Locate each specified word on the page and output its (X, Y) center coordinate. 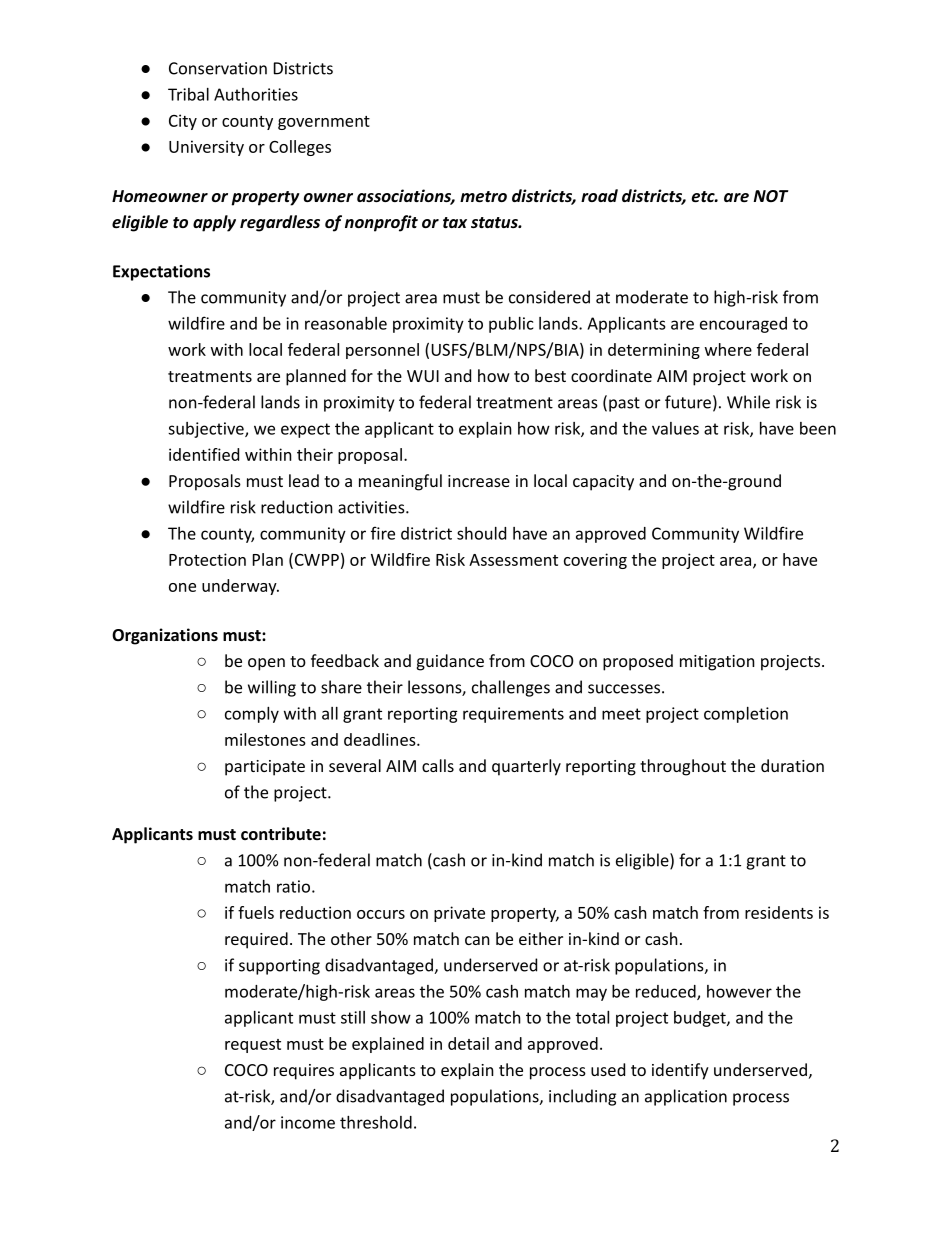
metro (483, 196)
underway (240, 587)
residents (779, 912)
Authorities (256, 94)
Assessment (513, 560)
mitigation (717, 663)
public (511, 325)
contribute (281, 833)
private (459, 914)
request (253, 1046)
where (728, 349)
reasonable (346, 323)
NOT (771, 196)
